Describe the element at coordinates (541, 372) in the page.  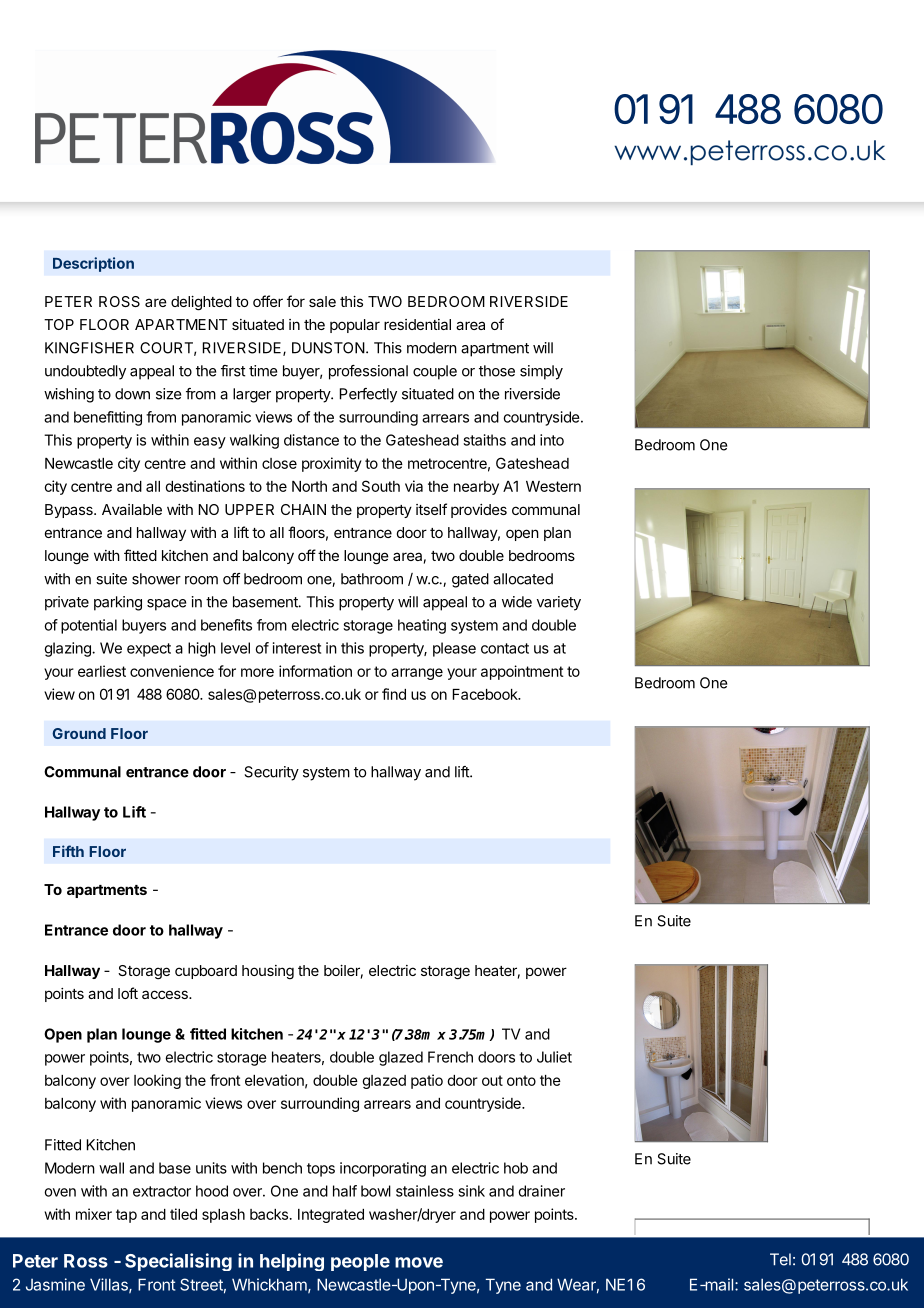
I see `simply` at that location.
